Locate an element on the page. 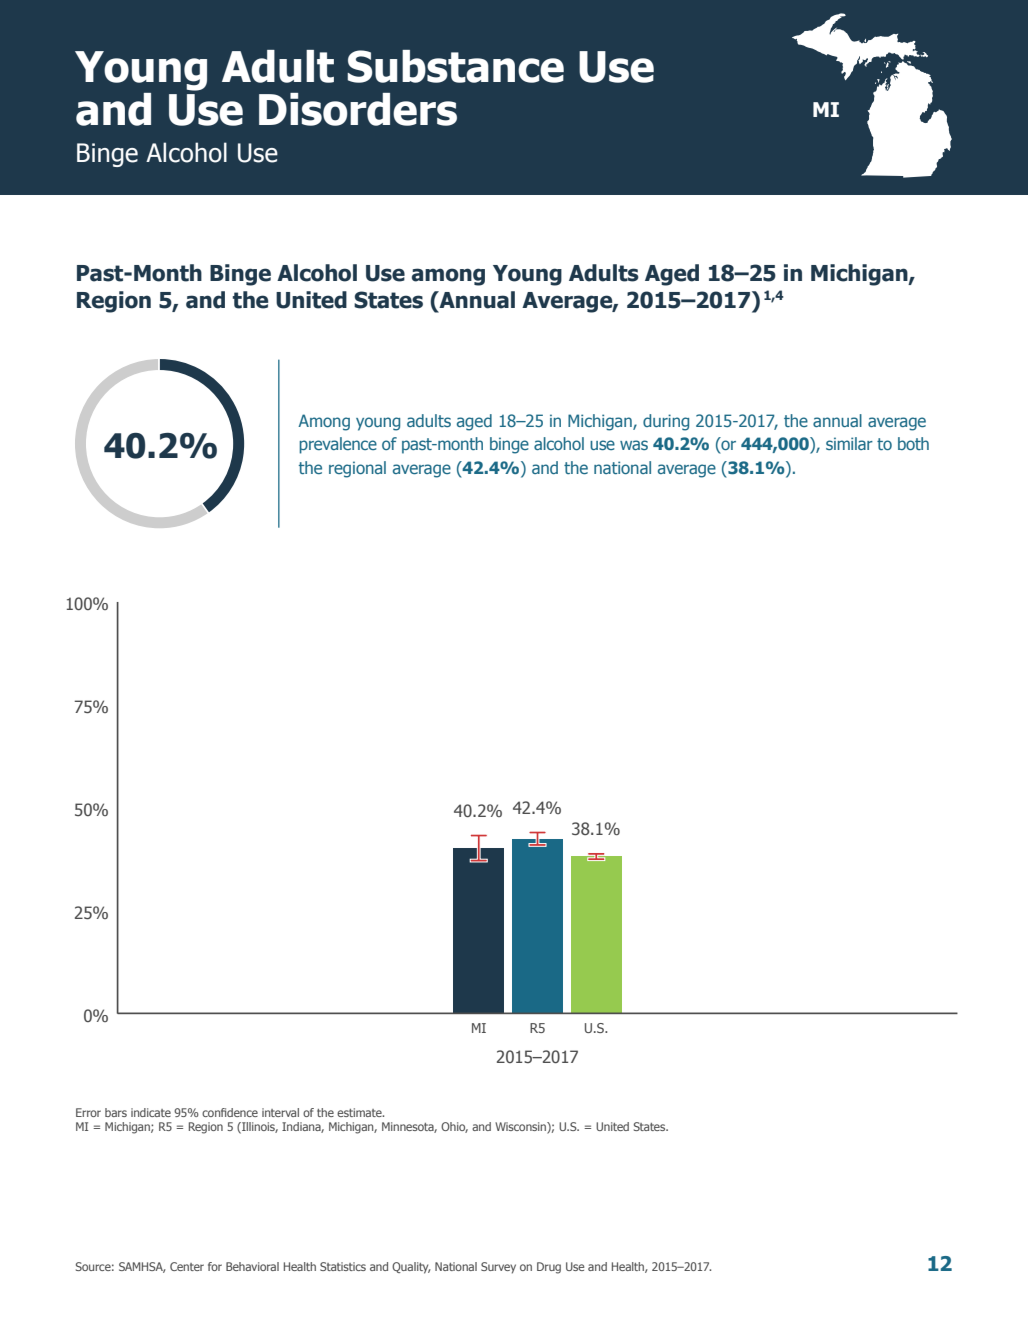 The height and width of the image is (1331, 1028). similar is located at coordinates (849, 443).
